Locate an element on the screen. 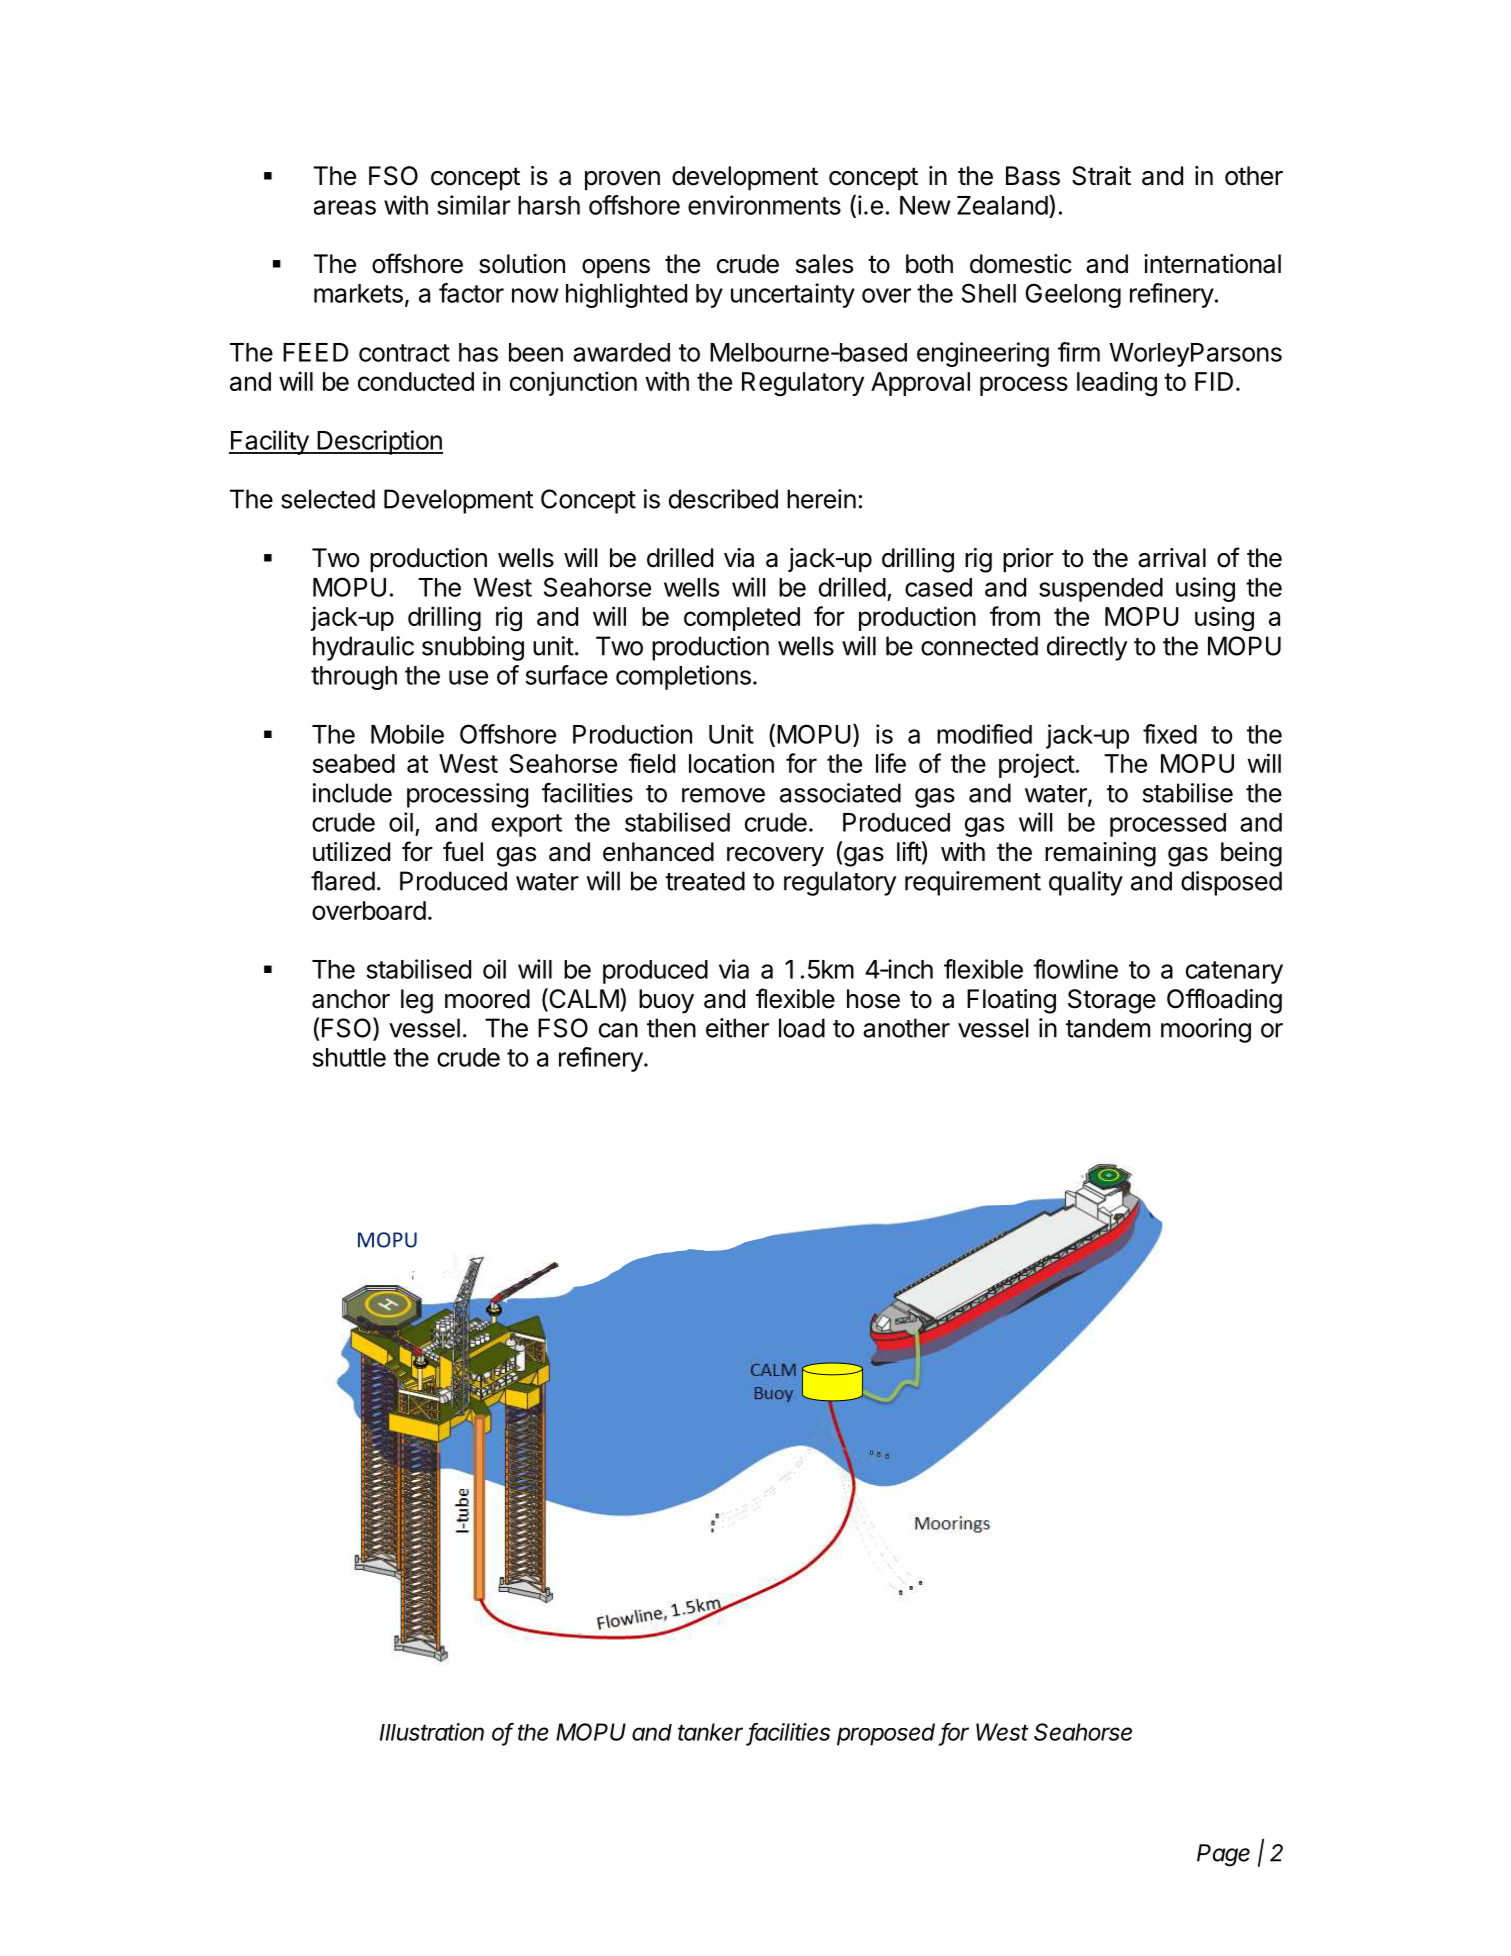  hydraulic is located at coordinates (363, 648).
